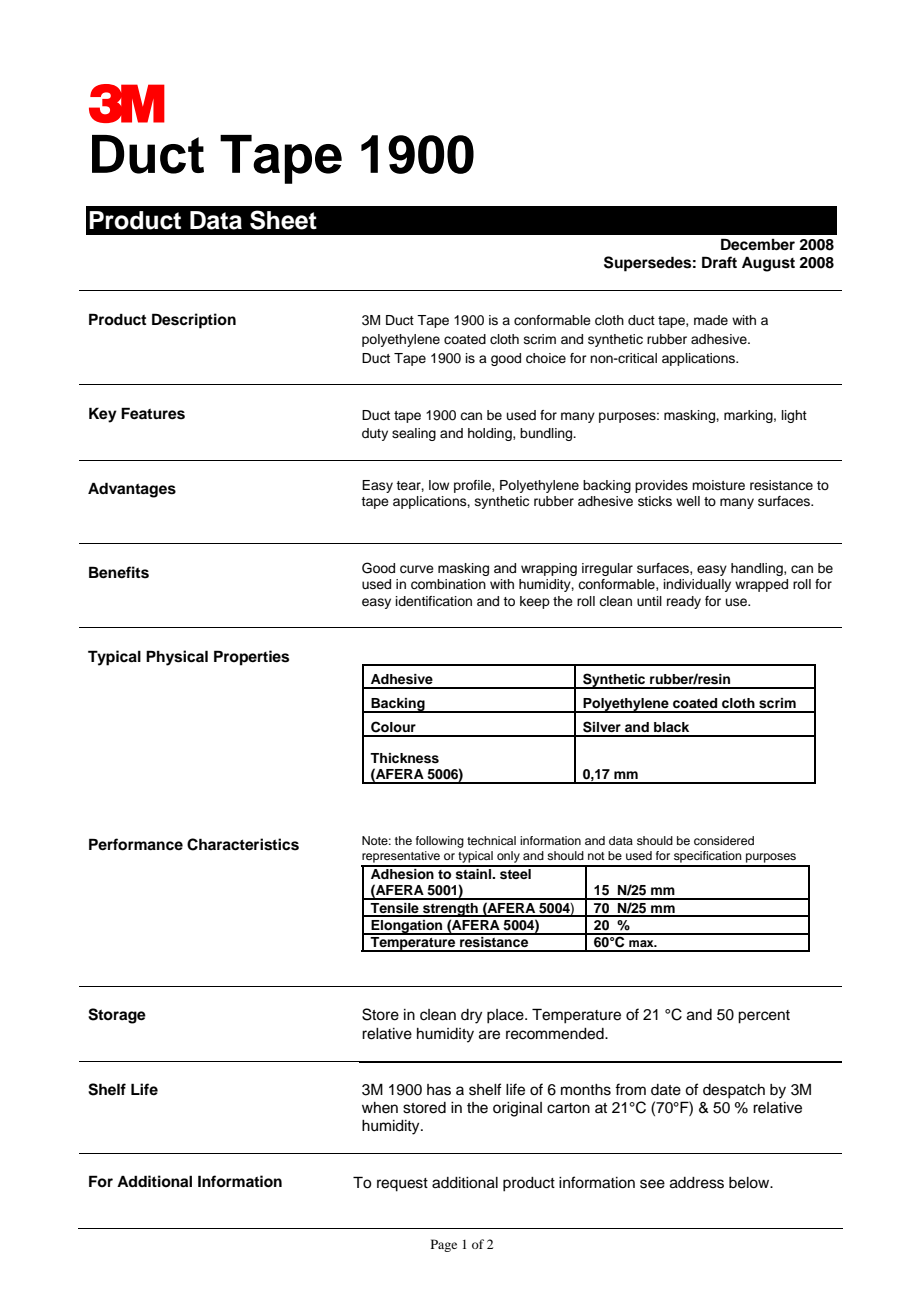 The height and width of the screenshot is (1308, 924). What do you see at coordinates (724, 840) in the screenshot?
I see `considered` at bounding box center [724, 840].
